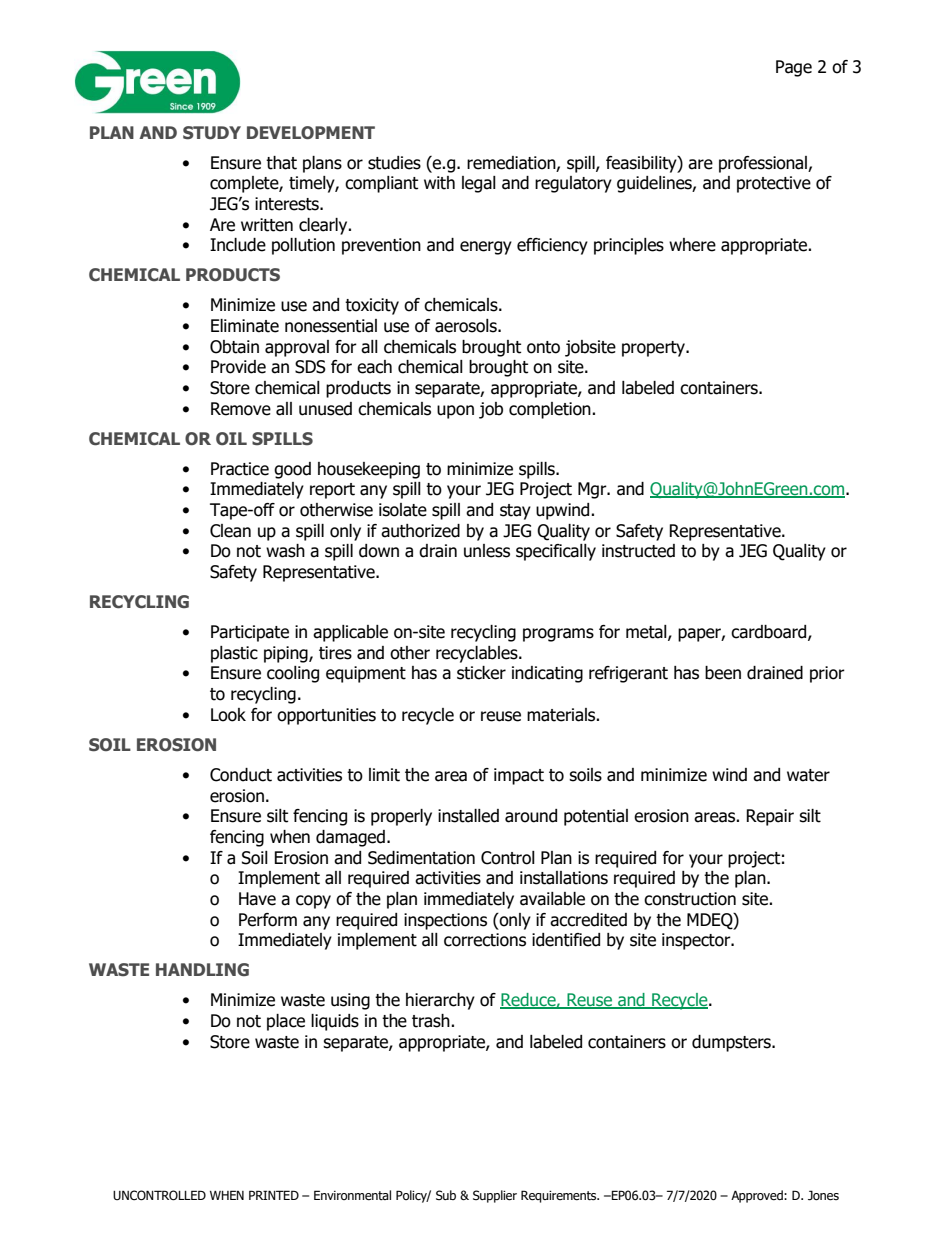 The image size is (952, 1233). I want to click on PRINTED, so click(274, 1195).
